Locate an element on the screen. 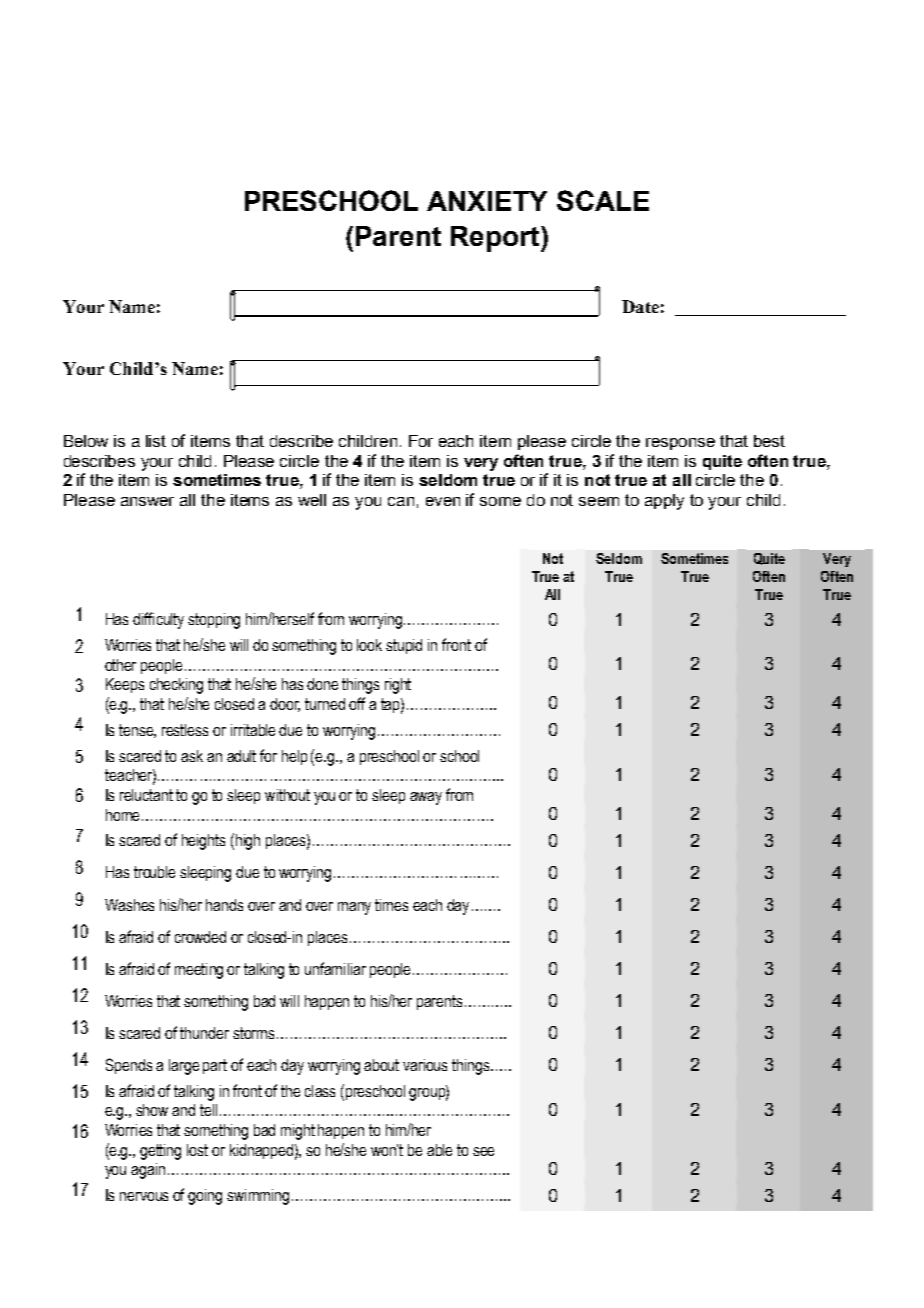 Image resolution: width=924 pixels, height=1308 pixels. Report is located at coordinates (496, 239).
